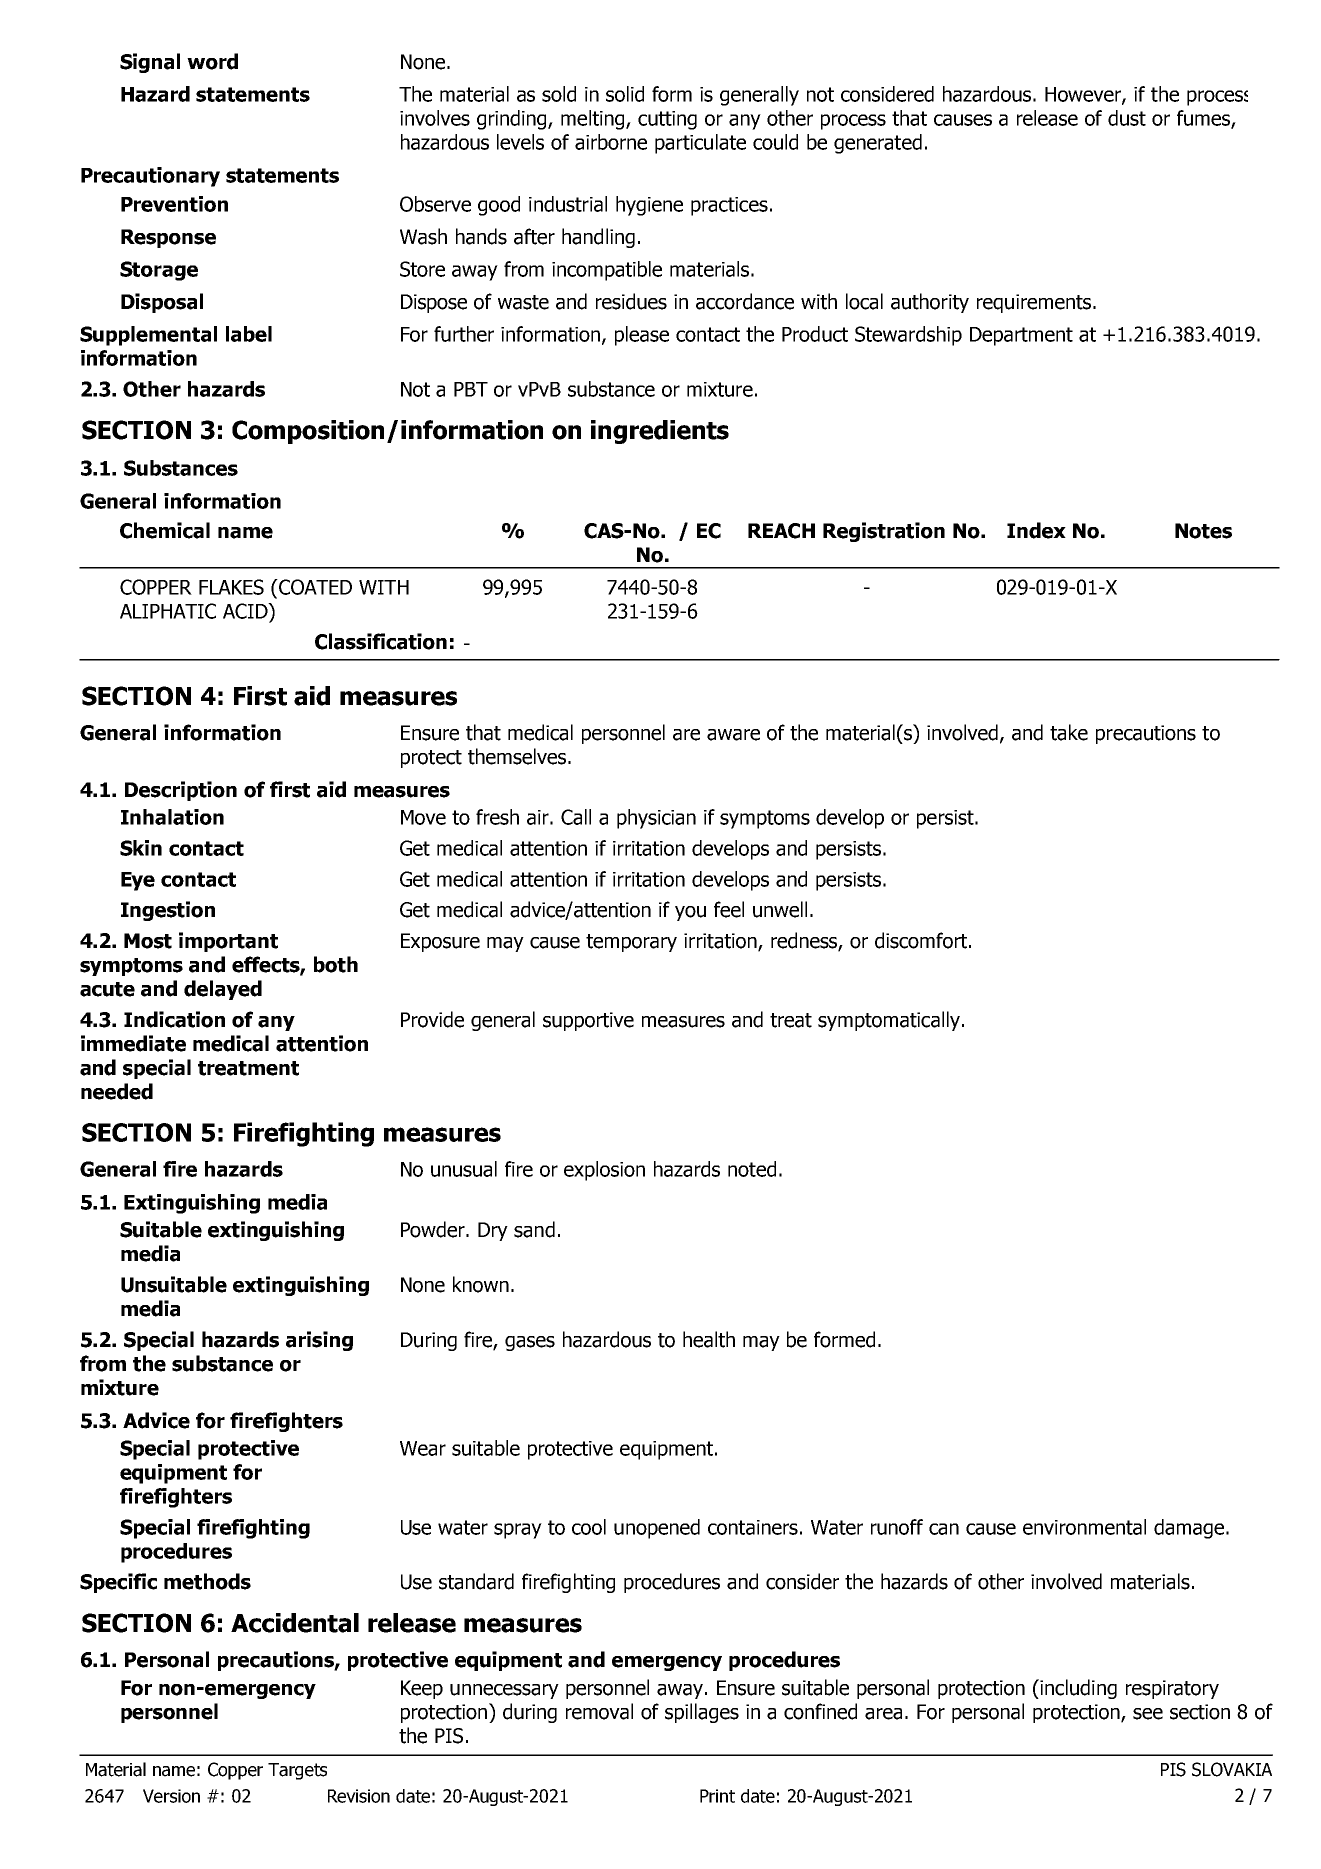 This document has width=1321, height=1869. I want to click on discomfort, so click(922, 940).
